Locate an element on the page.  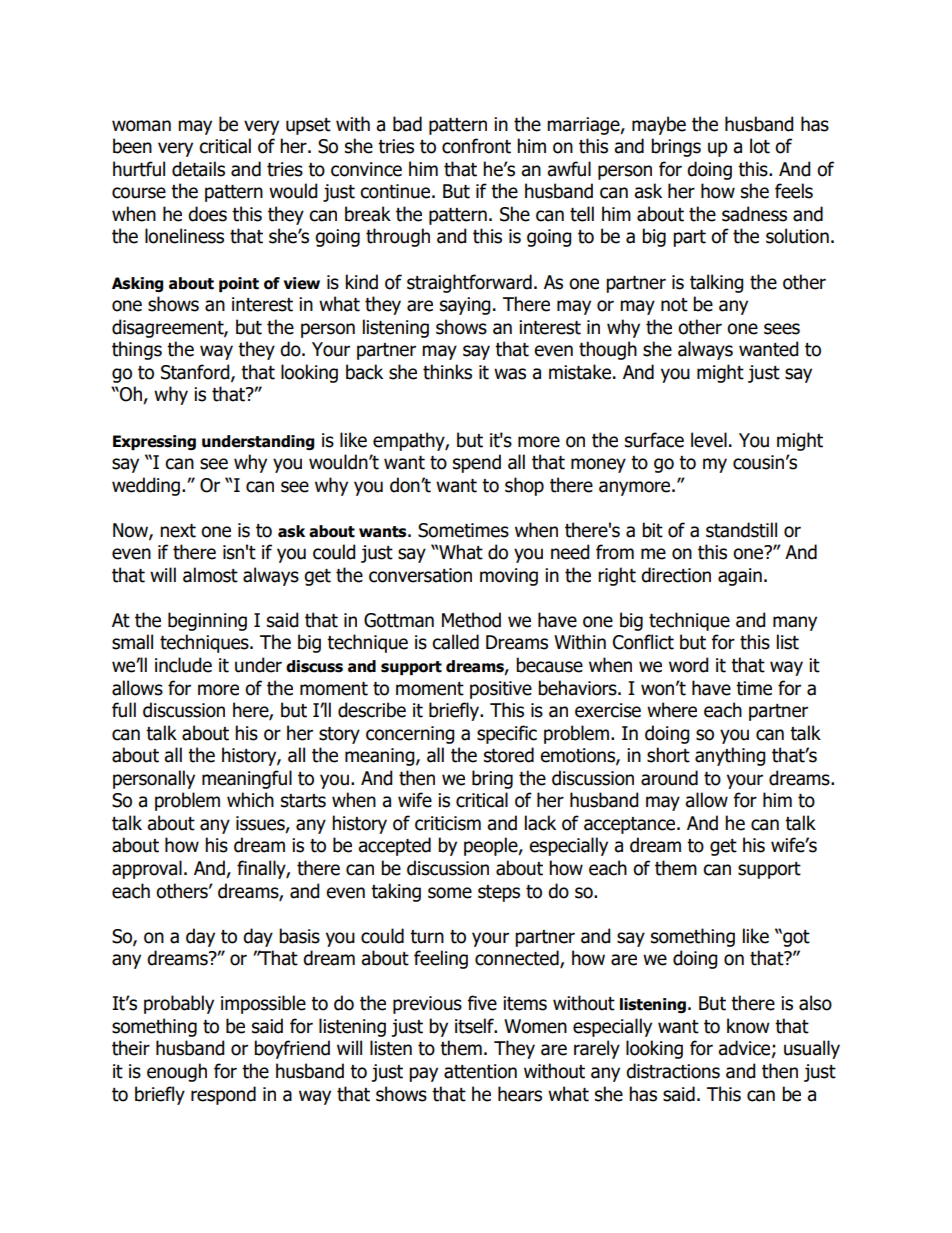
confront is located at coordinates (476, 146).
